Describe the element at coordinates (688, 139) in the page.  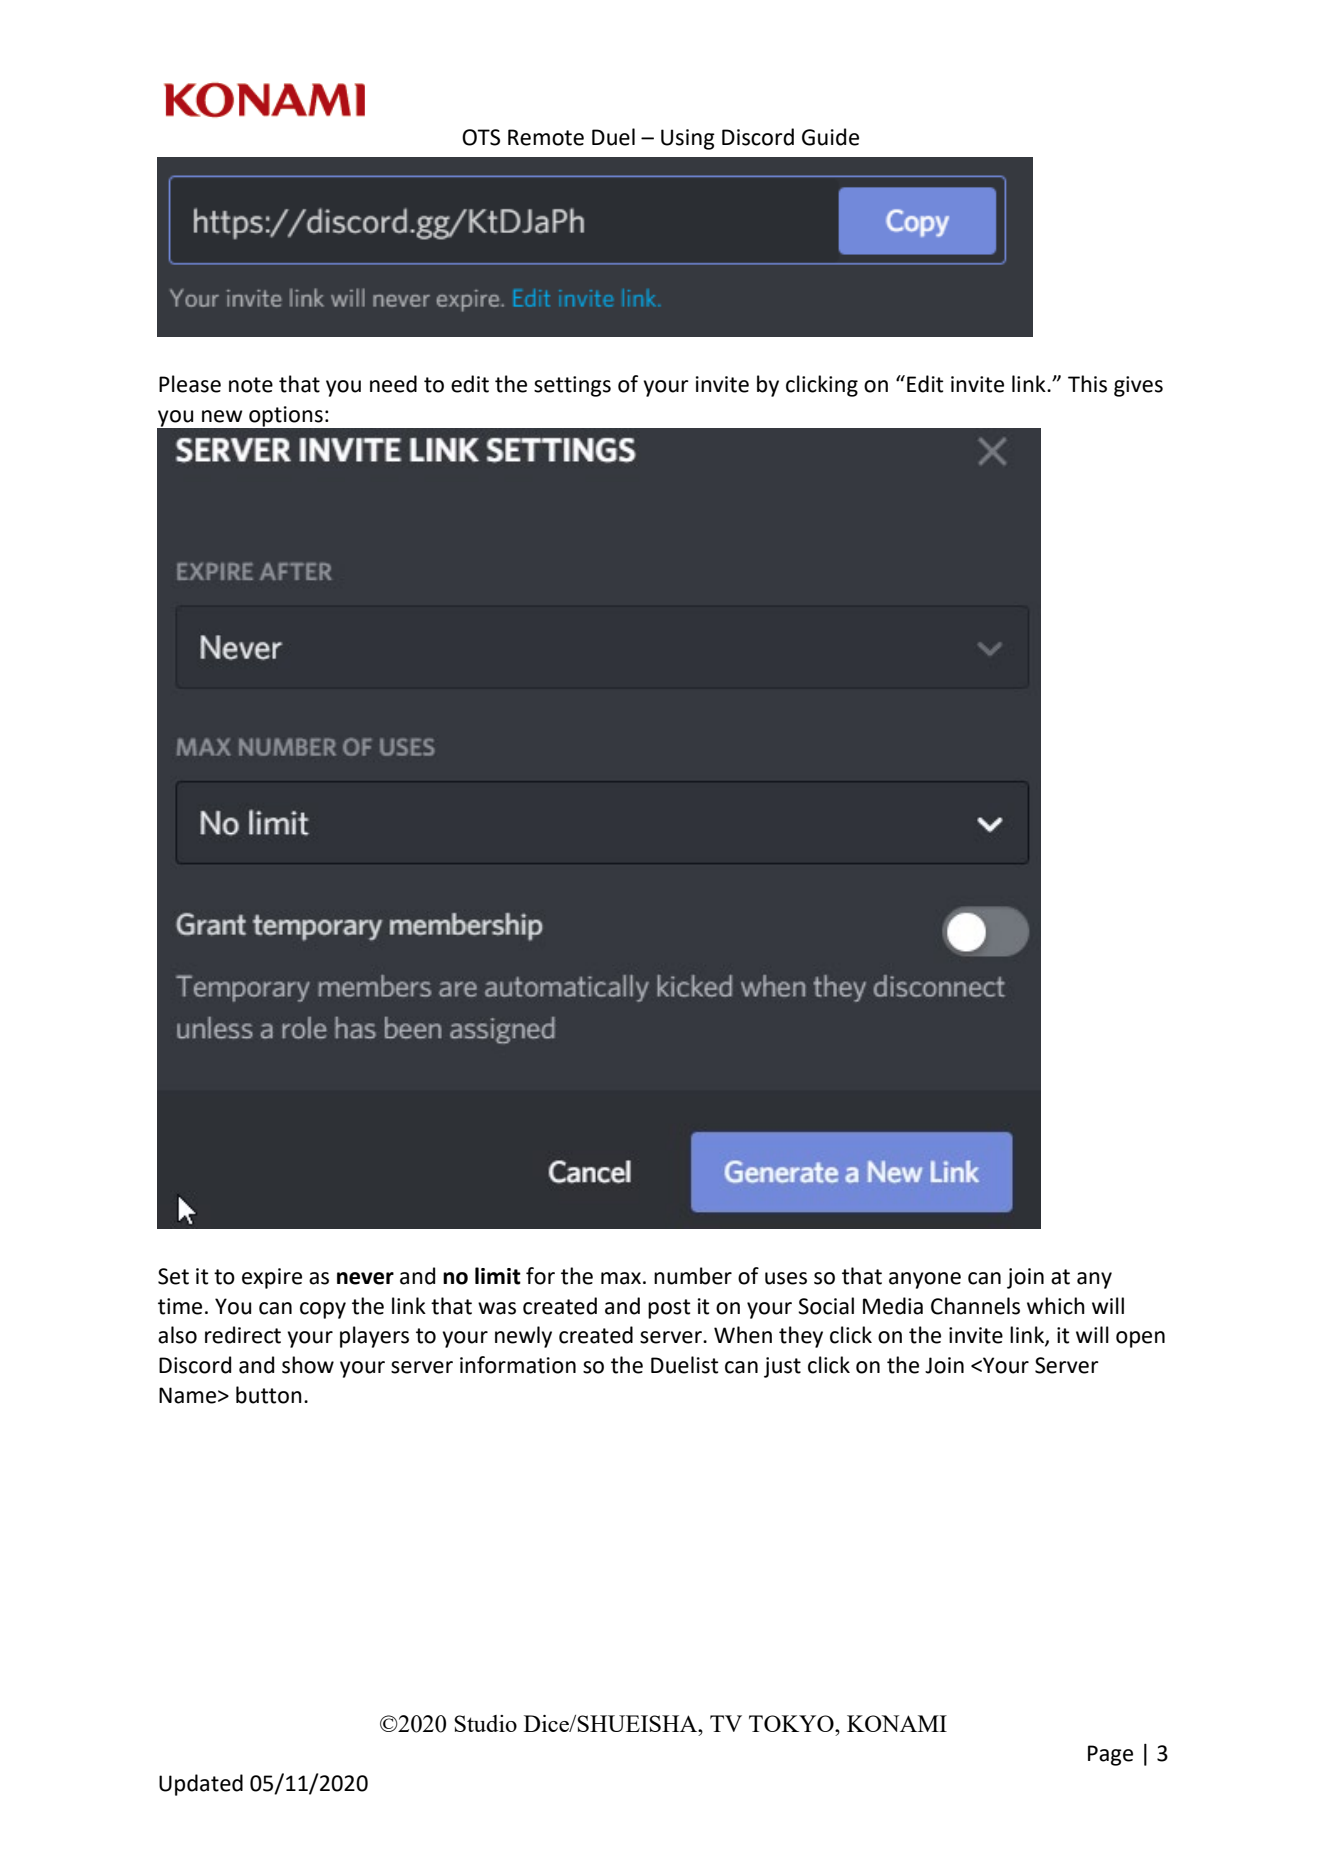
I see `Using` at that location.
